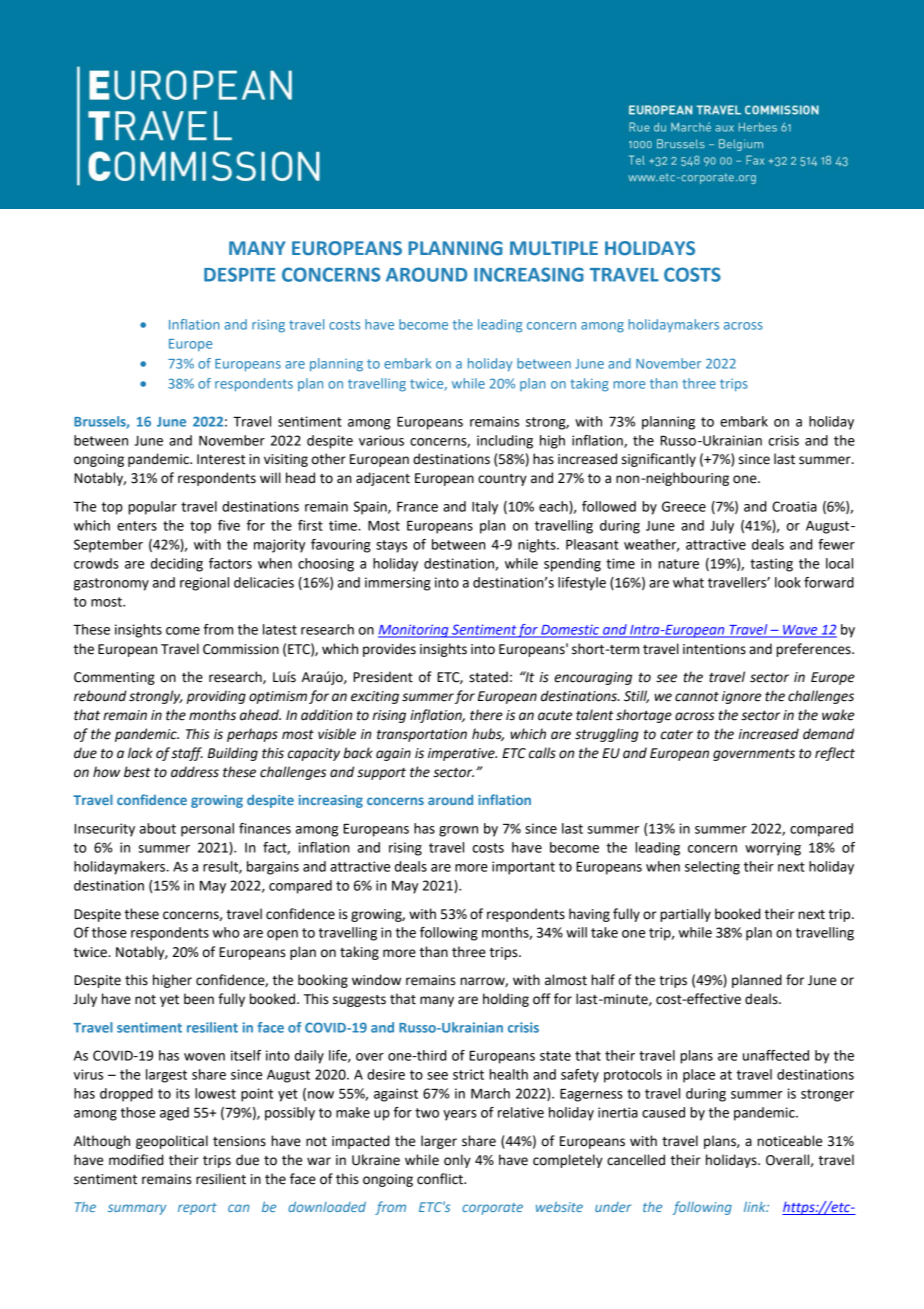 This screenshot has height=1309, width=924. Describe the element at coordinates (221, 459) in the screenshot. I see `Interest` at that location.
